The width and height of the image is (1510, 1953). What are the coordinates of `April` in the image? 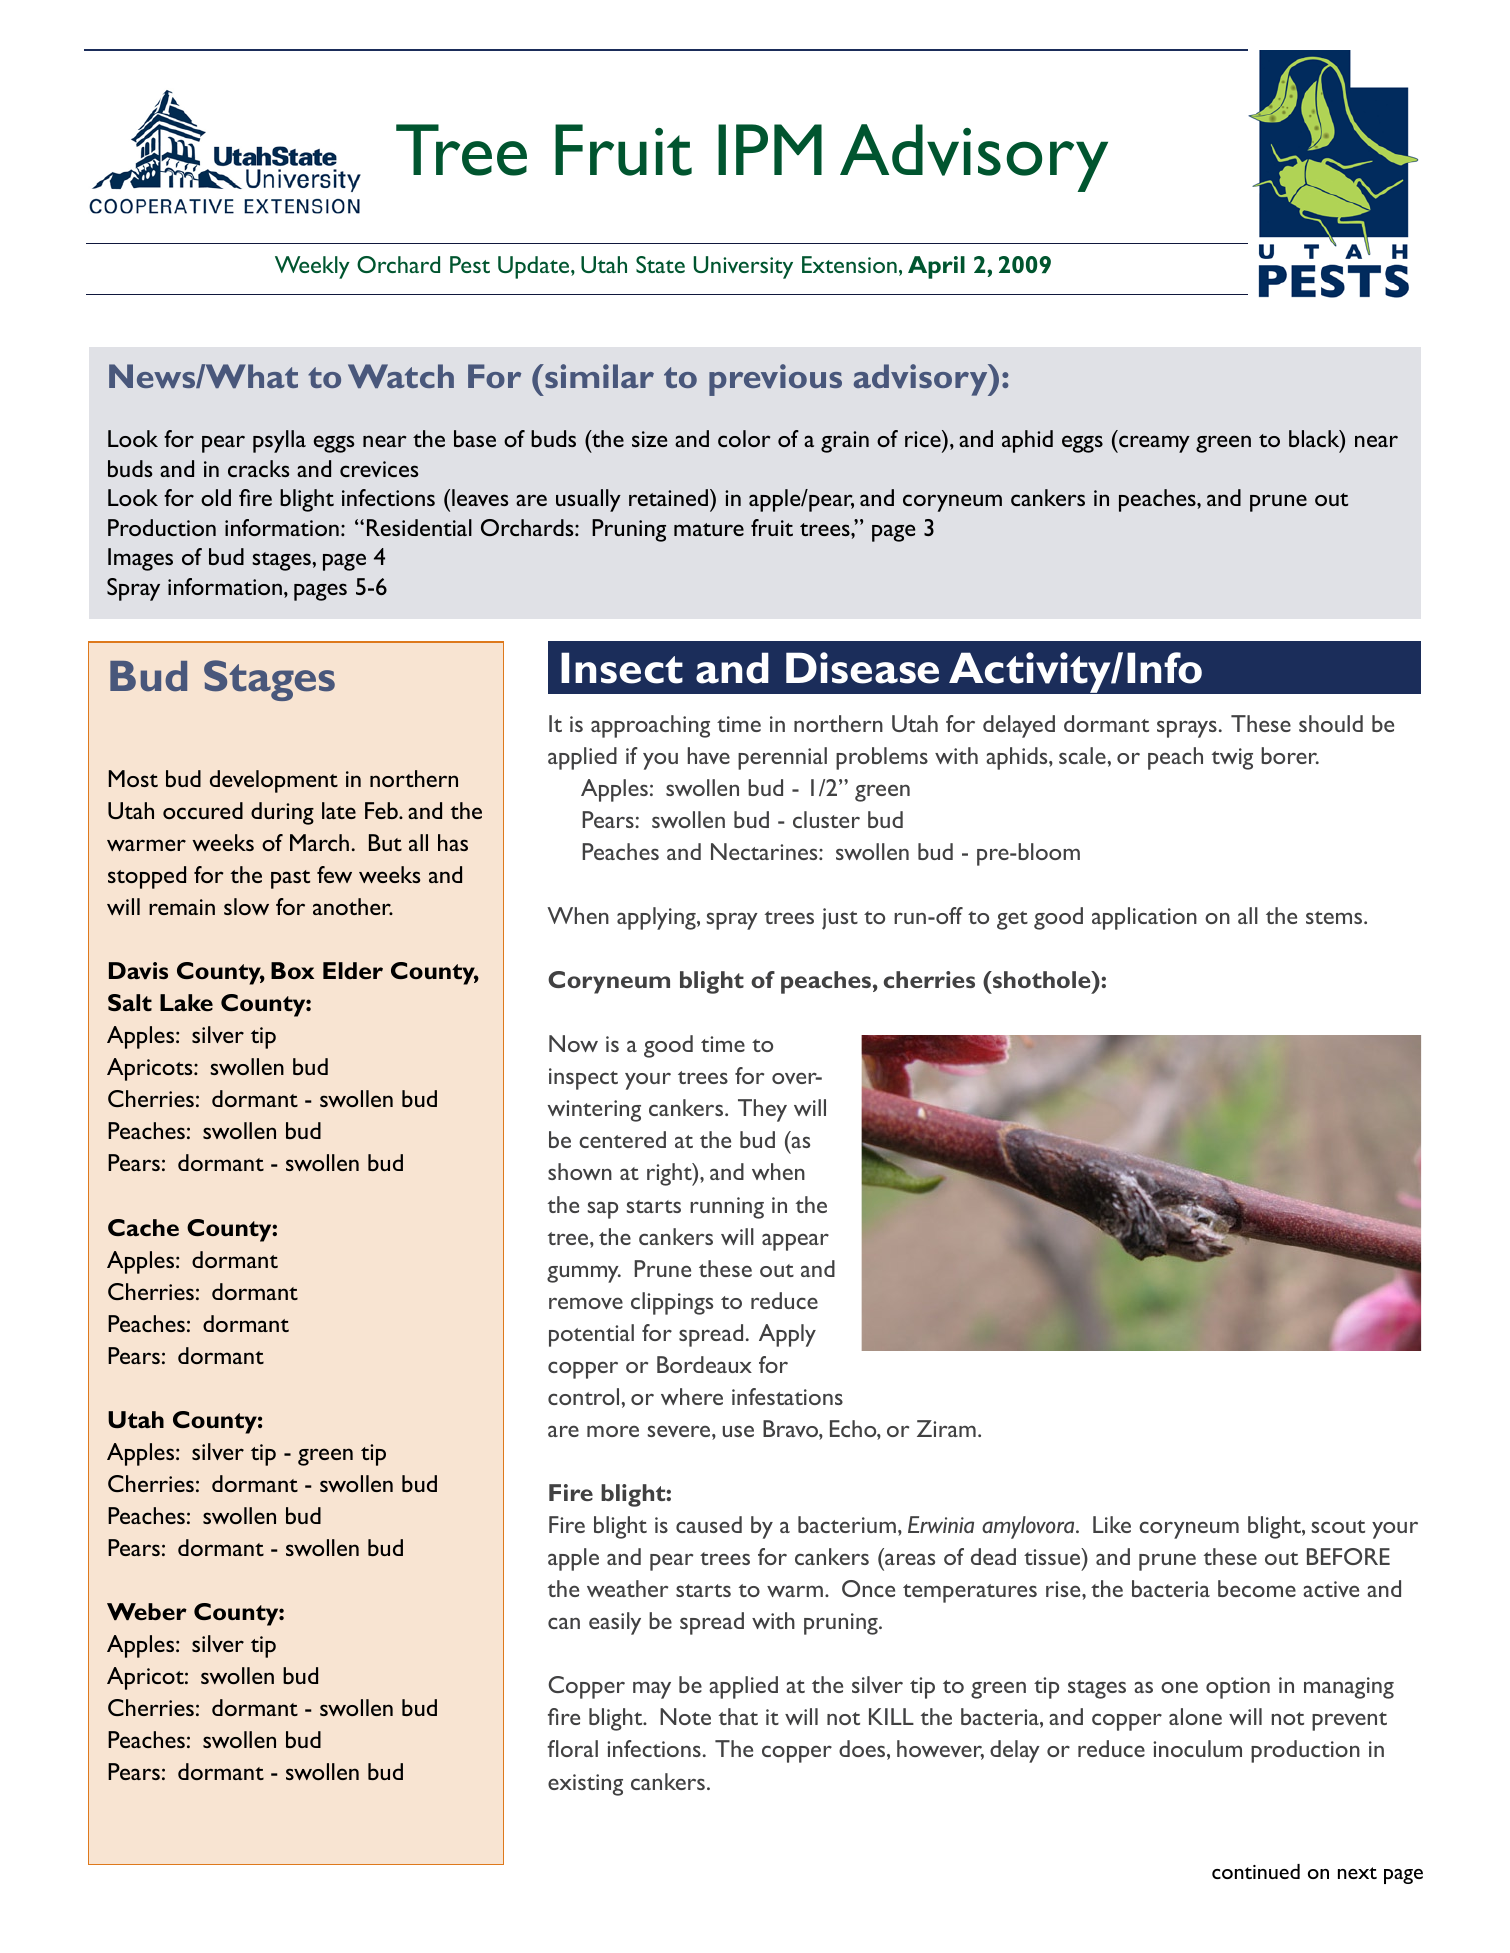 It's located at (936, 267).
